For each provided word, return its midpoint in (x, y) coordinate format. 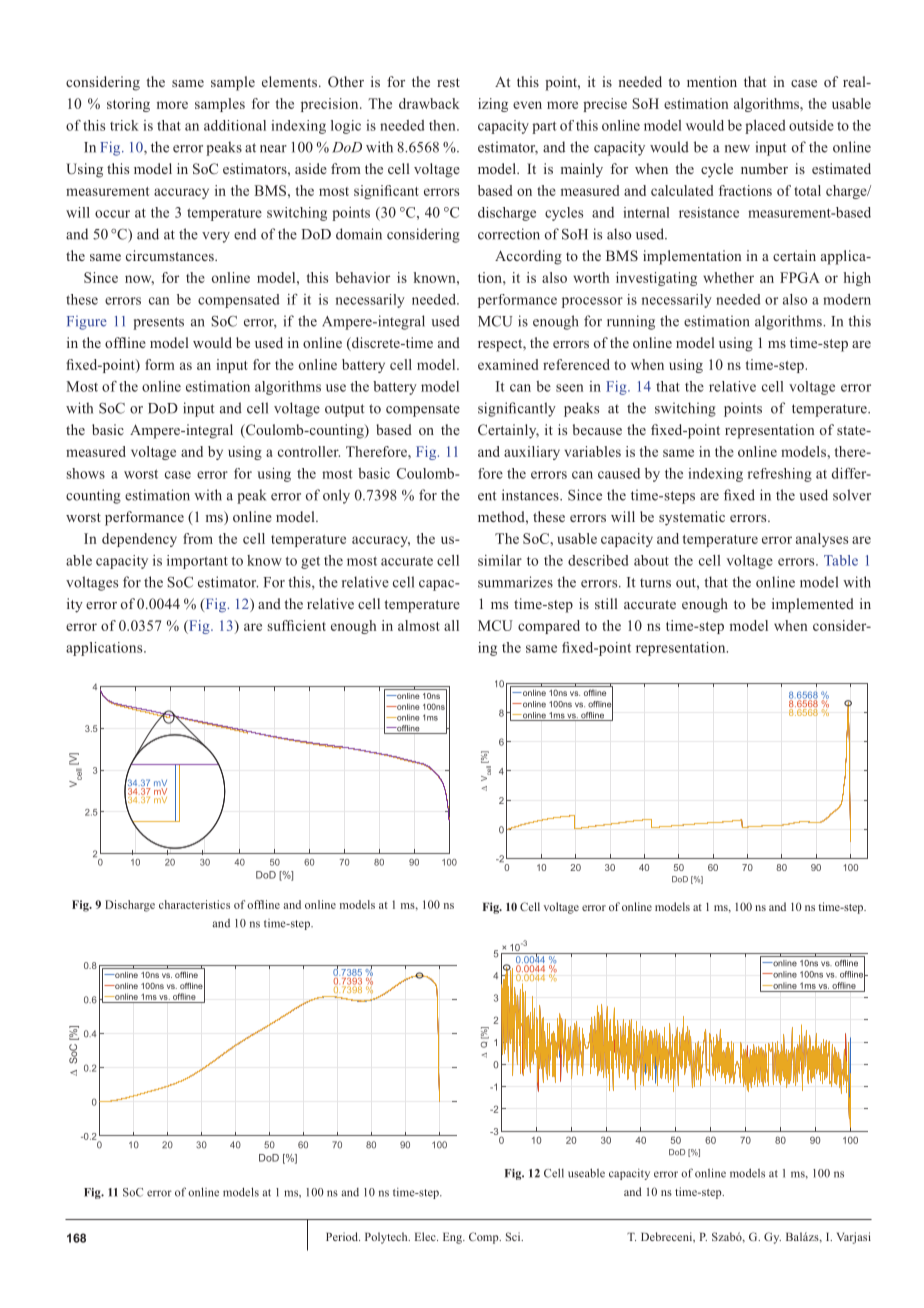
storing (128, 105)
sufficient (296, 625)
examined (508, 364)
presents (158, 323)
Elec (426, 1236)
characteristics (194, 904)
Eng (453, 1238)
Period (343, 1236)
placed (765, 127)
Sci (514, 1236)
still (606, 603)
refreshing (780, 475)
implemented (813, 605)
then (443, 125)
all (451, 625)
